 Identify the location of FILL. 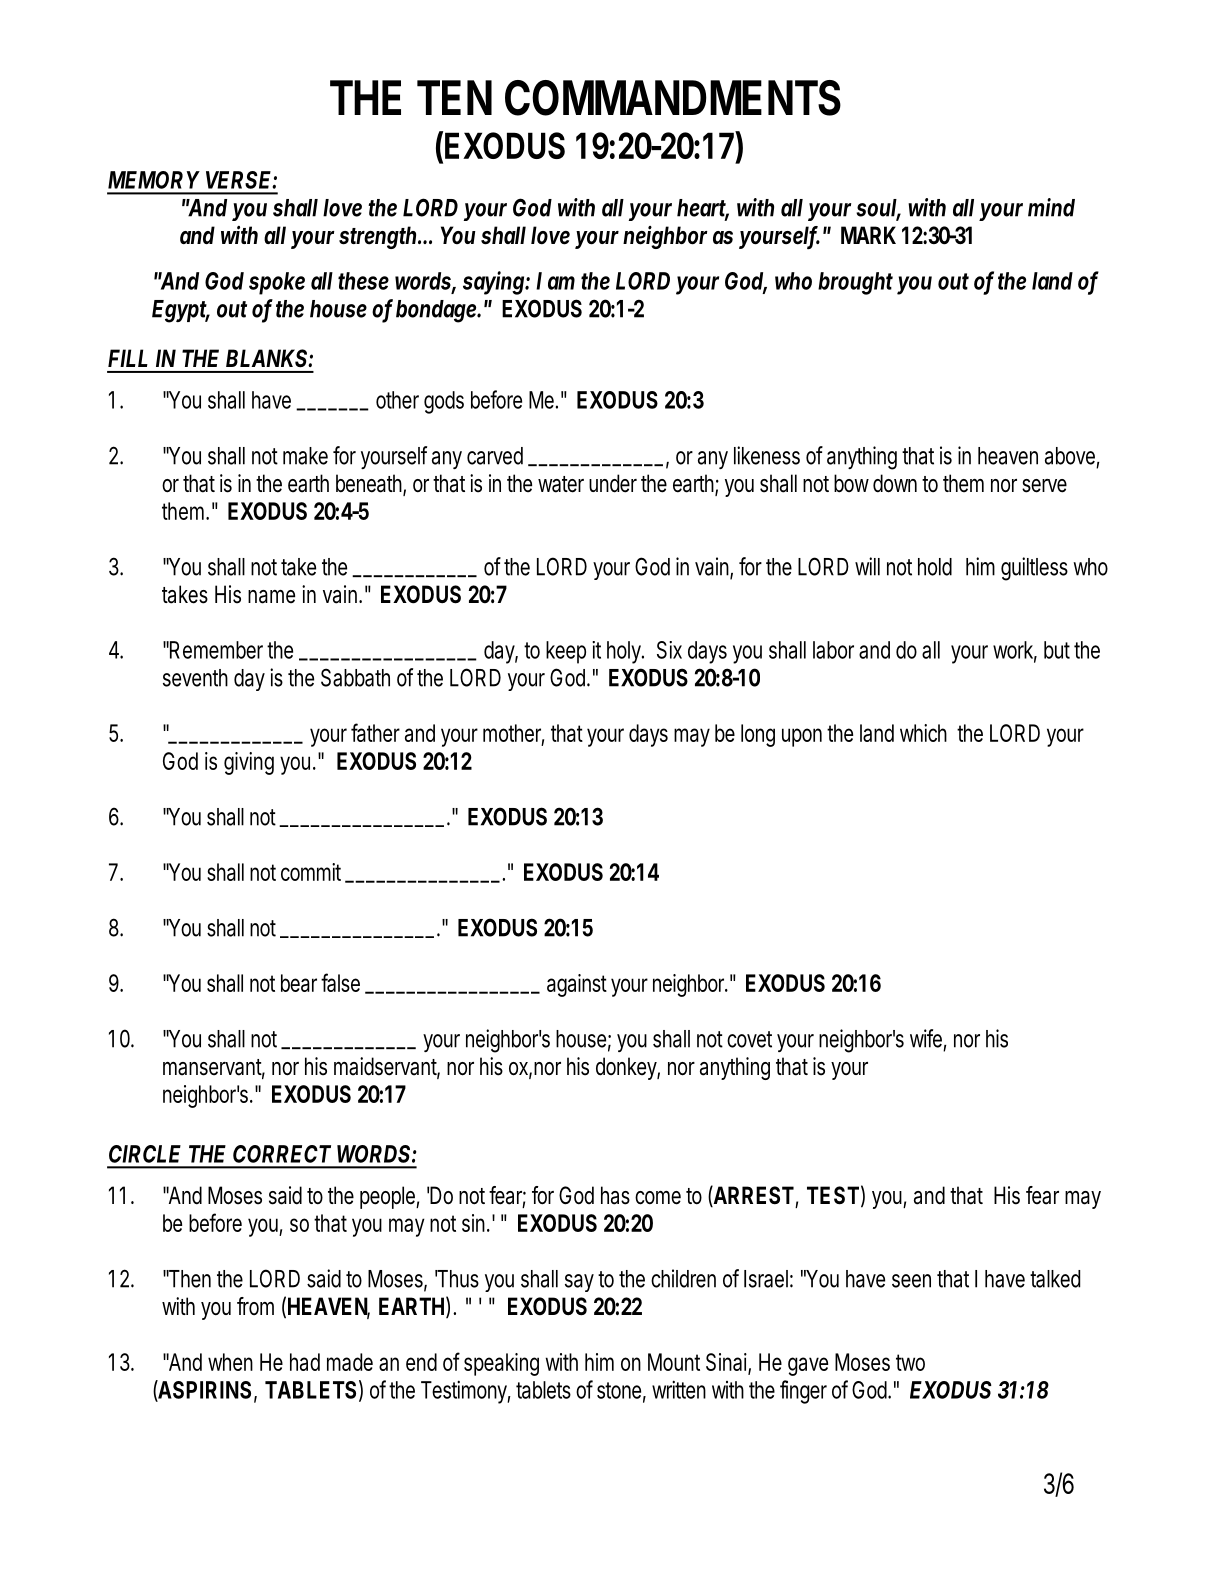
(128, 358).
